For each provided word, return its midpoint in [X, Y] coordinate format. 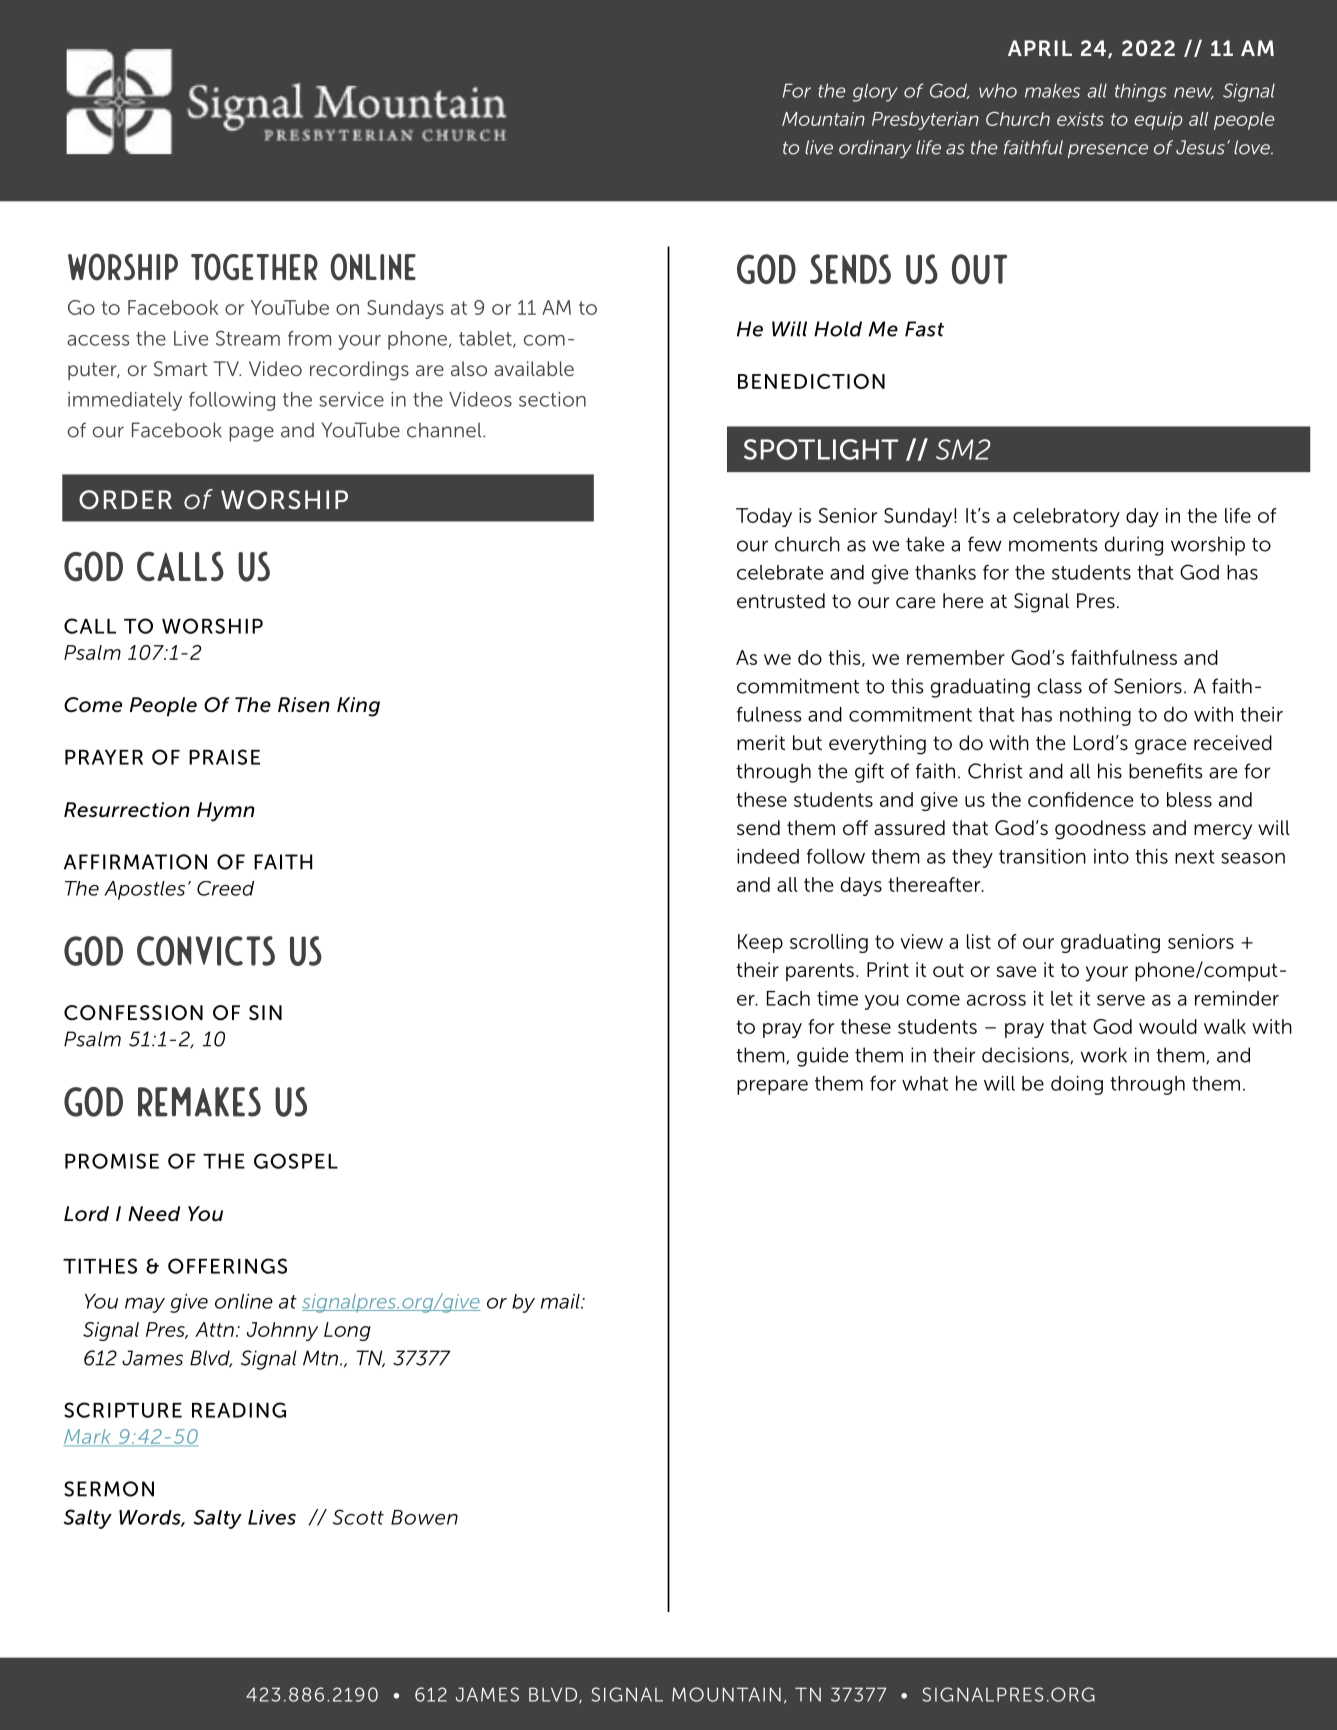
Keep [760, 943]
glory [875, 92]
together [254, 267]
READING [239, 1410]
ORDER [125, 500]
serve [1121, 1000]
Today [764, 517]
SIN [265, 1012]
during [1134, 546]
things [1141, 92]
